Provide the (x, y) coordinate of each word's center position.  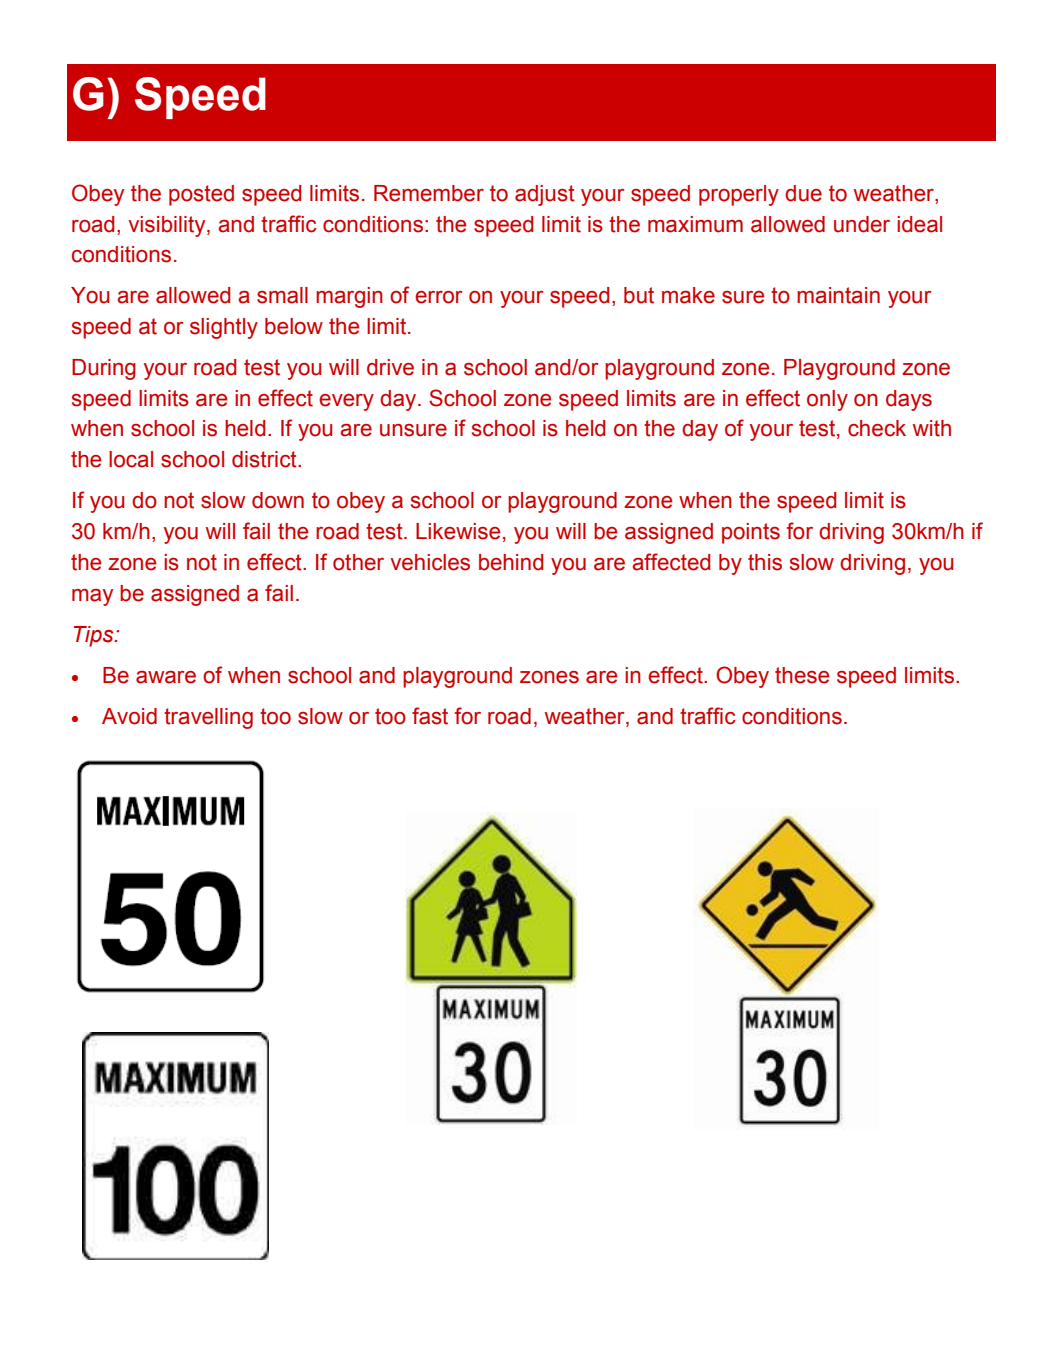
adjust (545, 195)
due (803, 193)
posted (201, 195)
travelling (208, 718)
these (802, 675)
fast (430, 716)
